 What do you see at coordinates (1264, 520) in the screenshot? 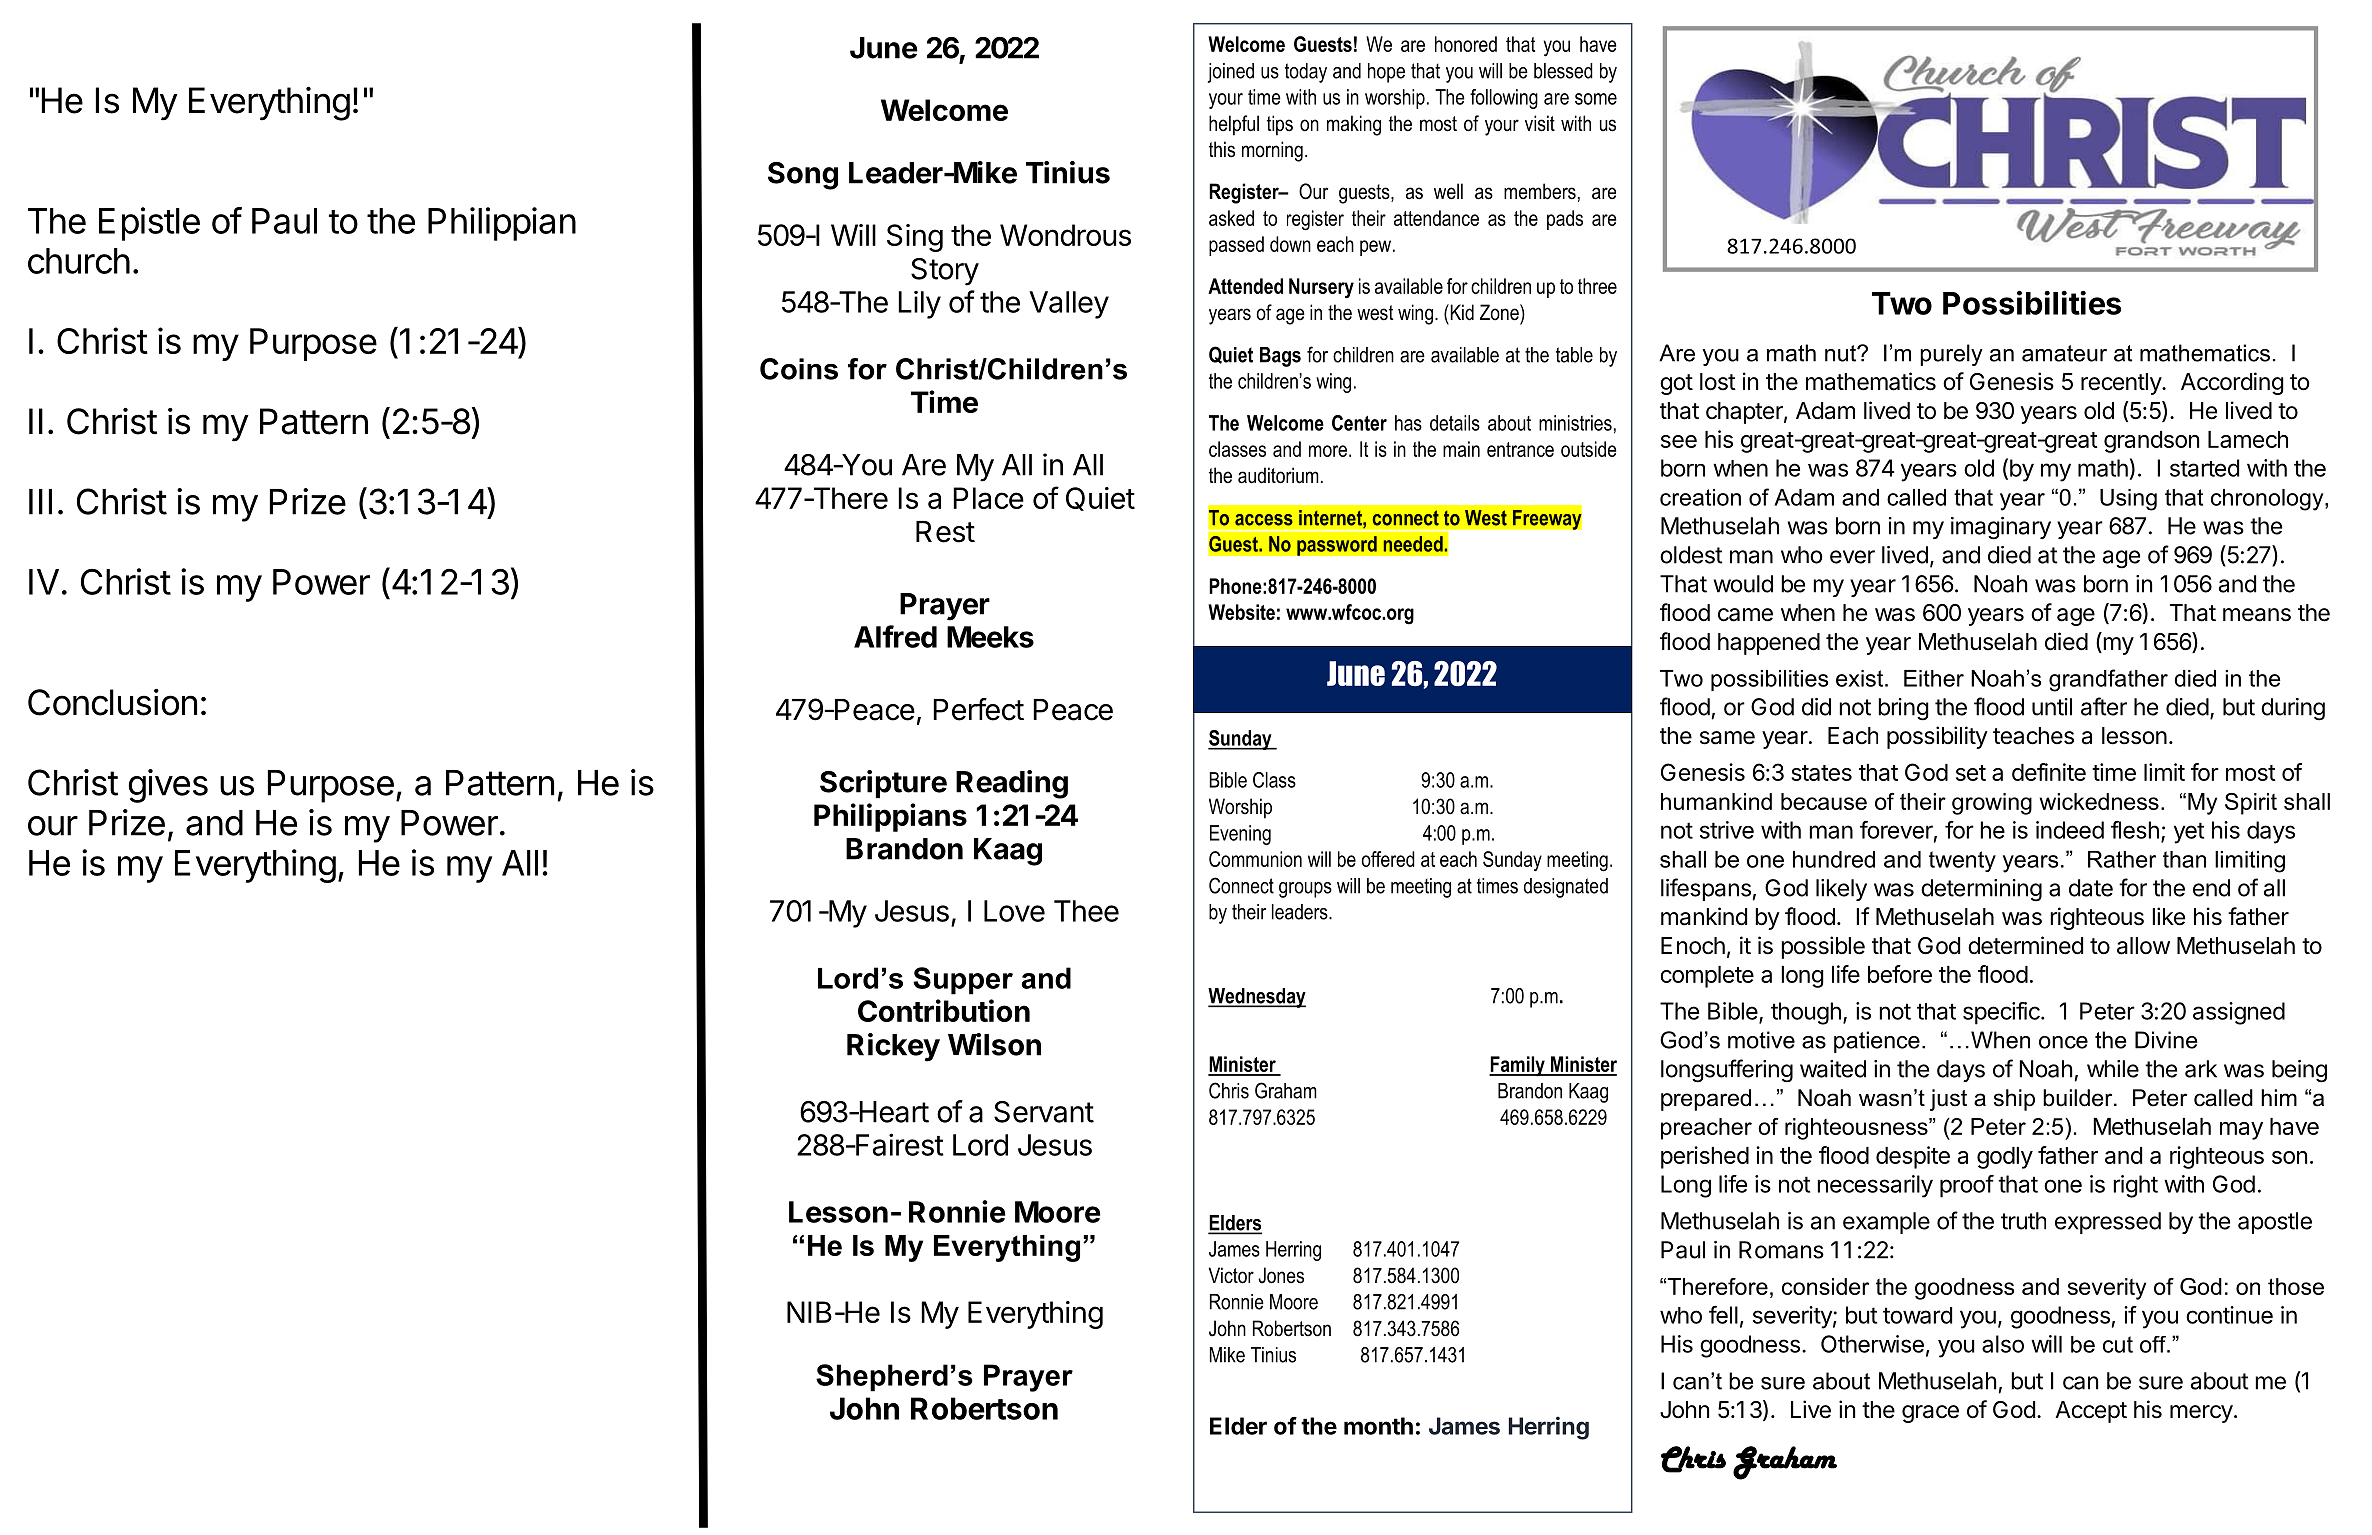
I see `access` at bounding box center [1264, 520].
